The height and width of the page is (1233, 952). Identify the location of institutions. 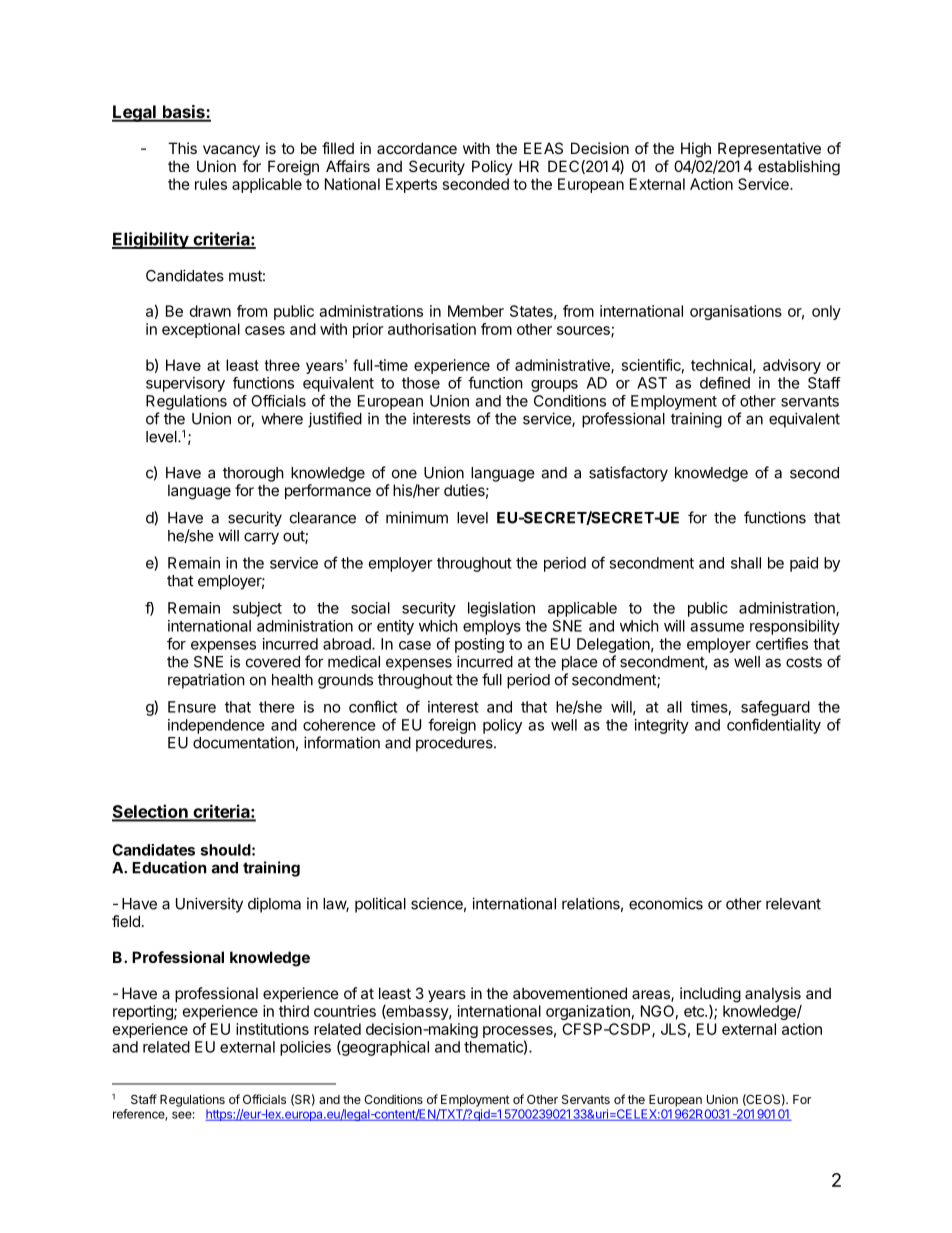
(272, 1029).
